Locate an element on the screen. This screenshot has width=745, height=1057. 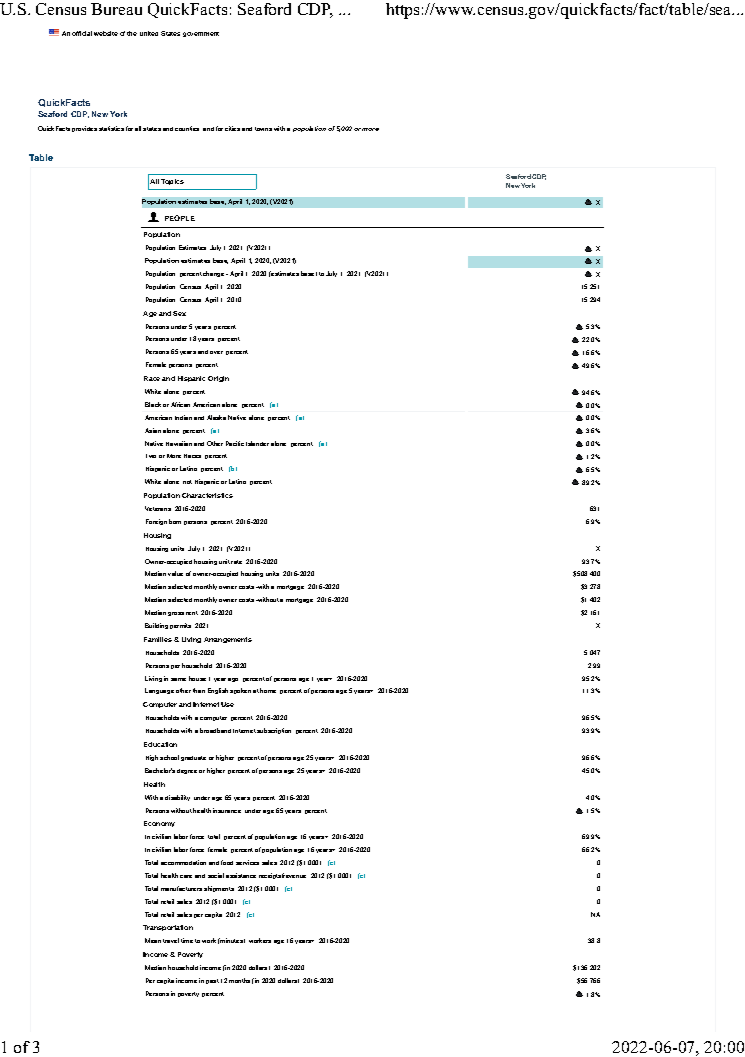
Two is located at coordinates (151, 456).
